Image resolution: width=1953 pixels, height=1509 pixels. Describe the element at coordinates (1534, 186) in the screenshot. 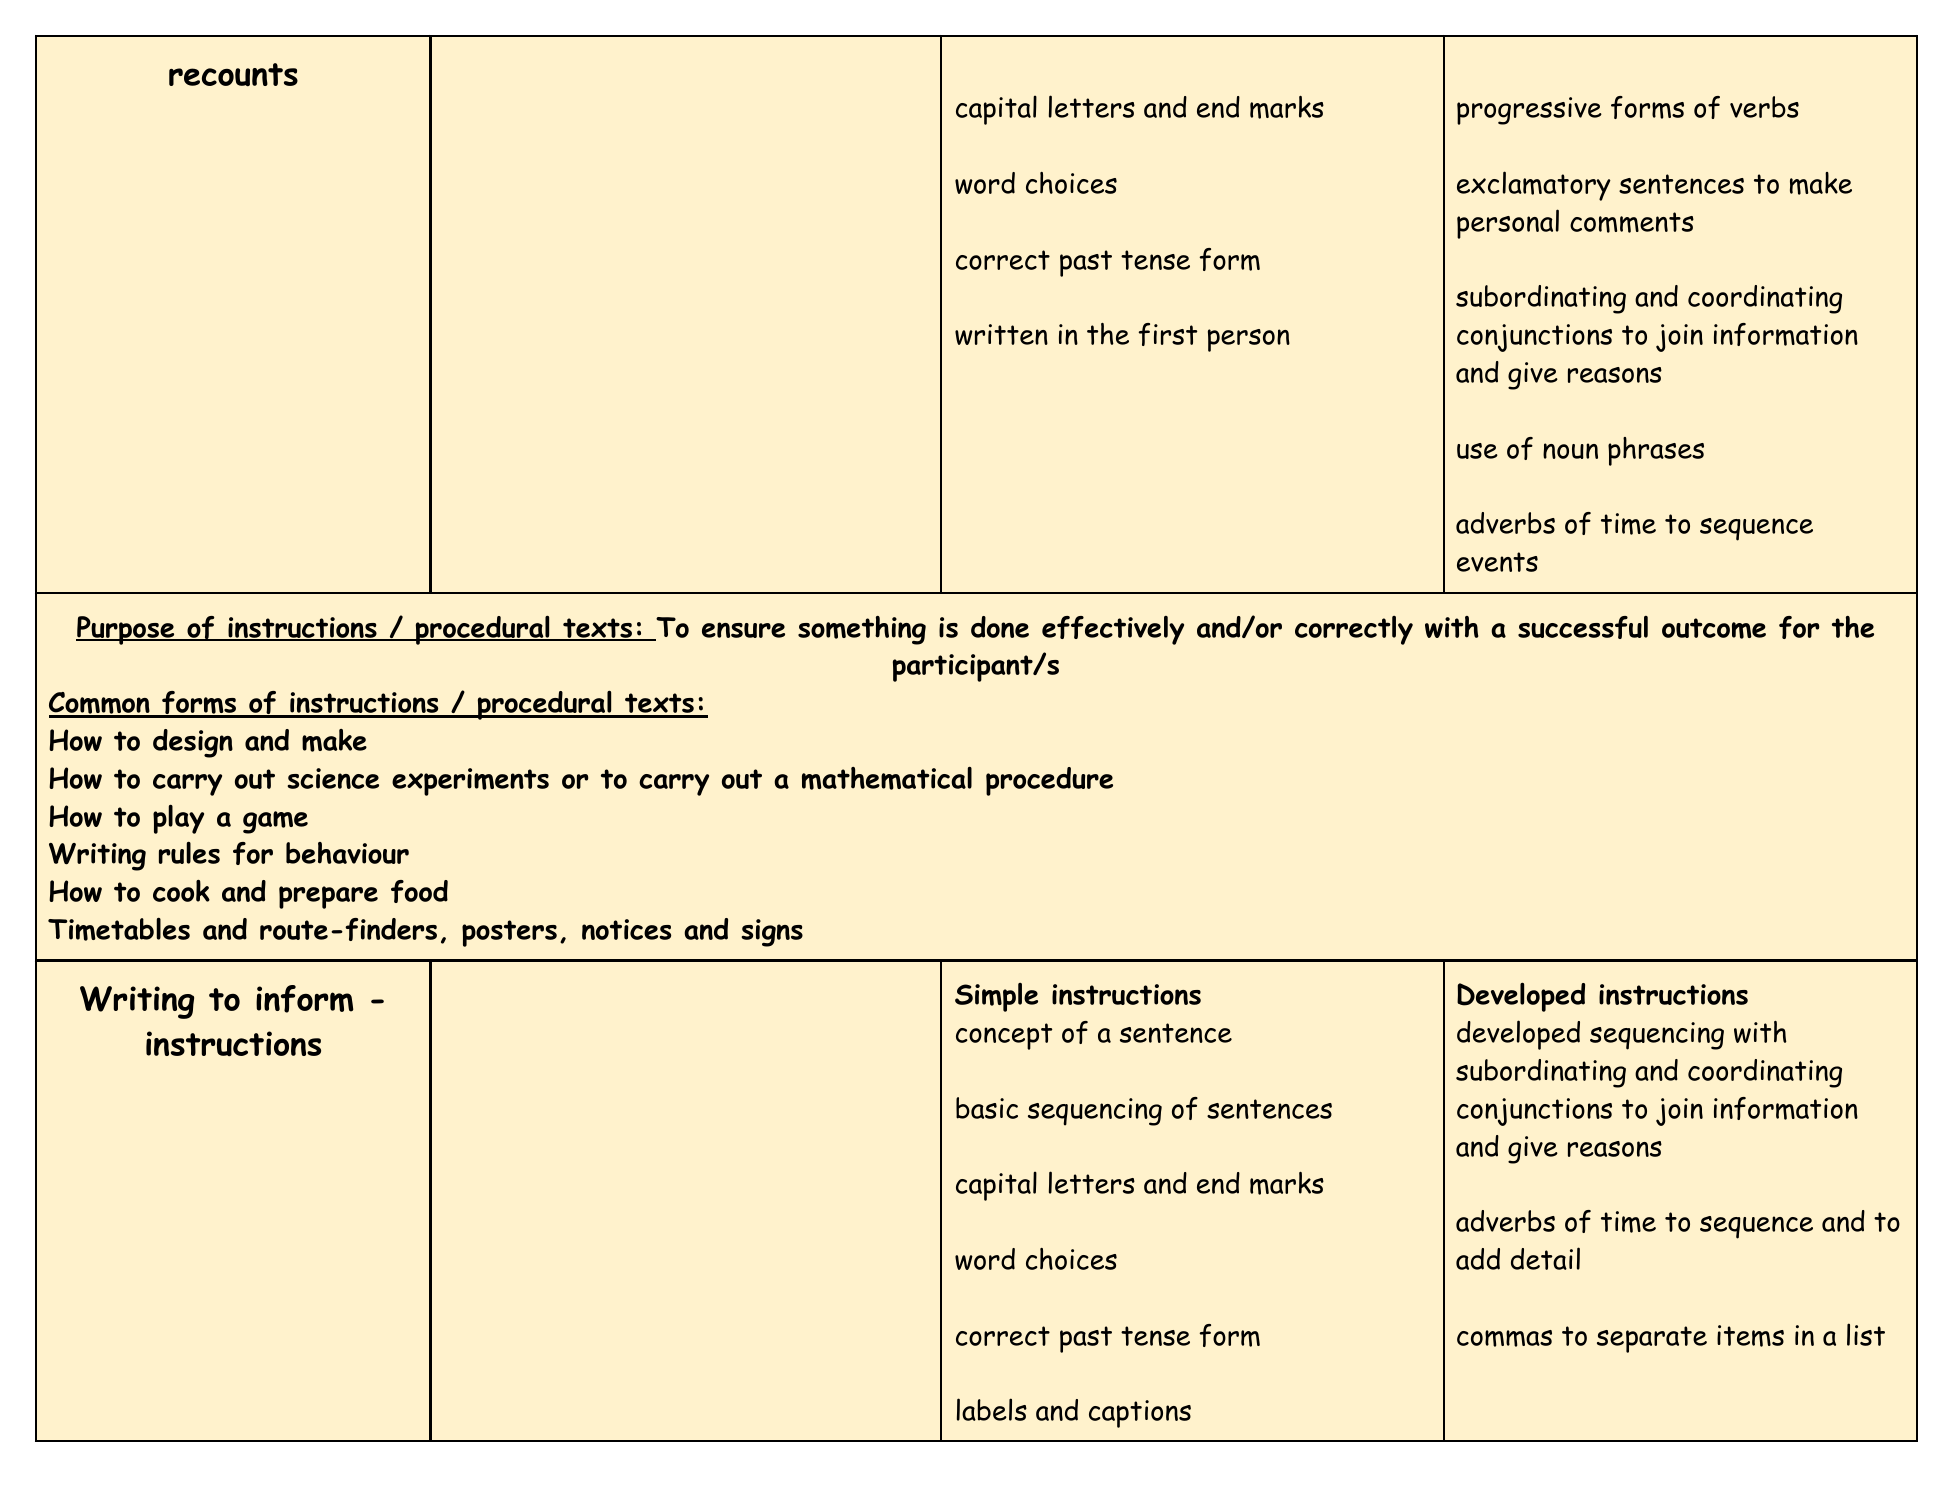

I see `exclamatory` at that location.
